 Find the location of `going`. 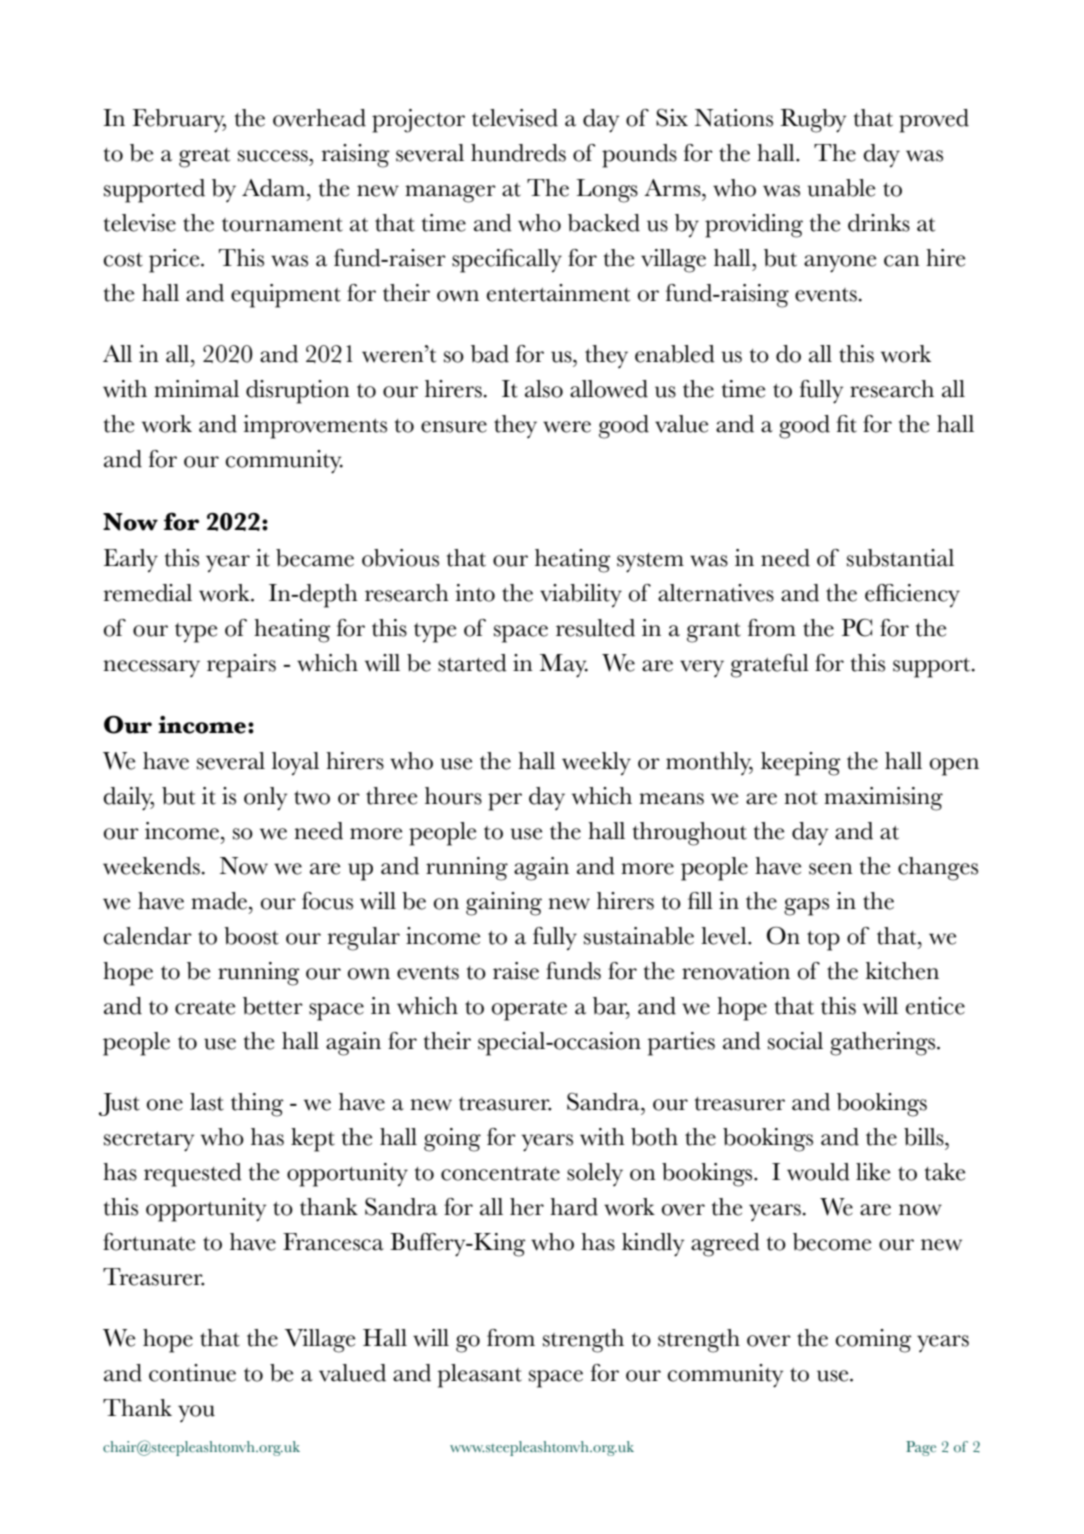

going is located at coordinates (452, 1140).
